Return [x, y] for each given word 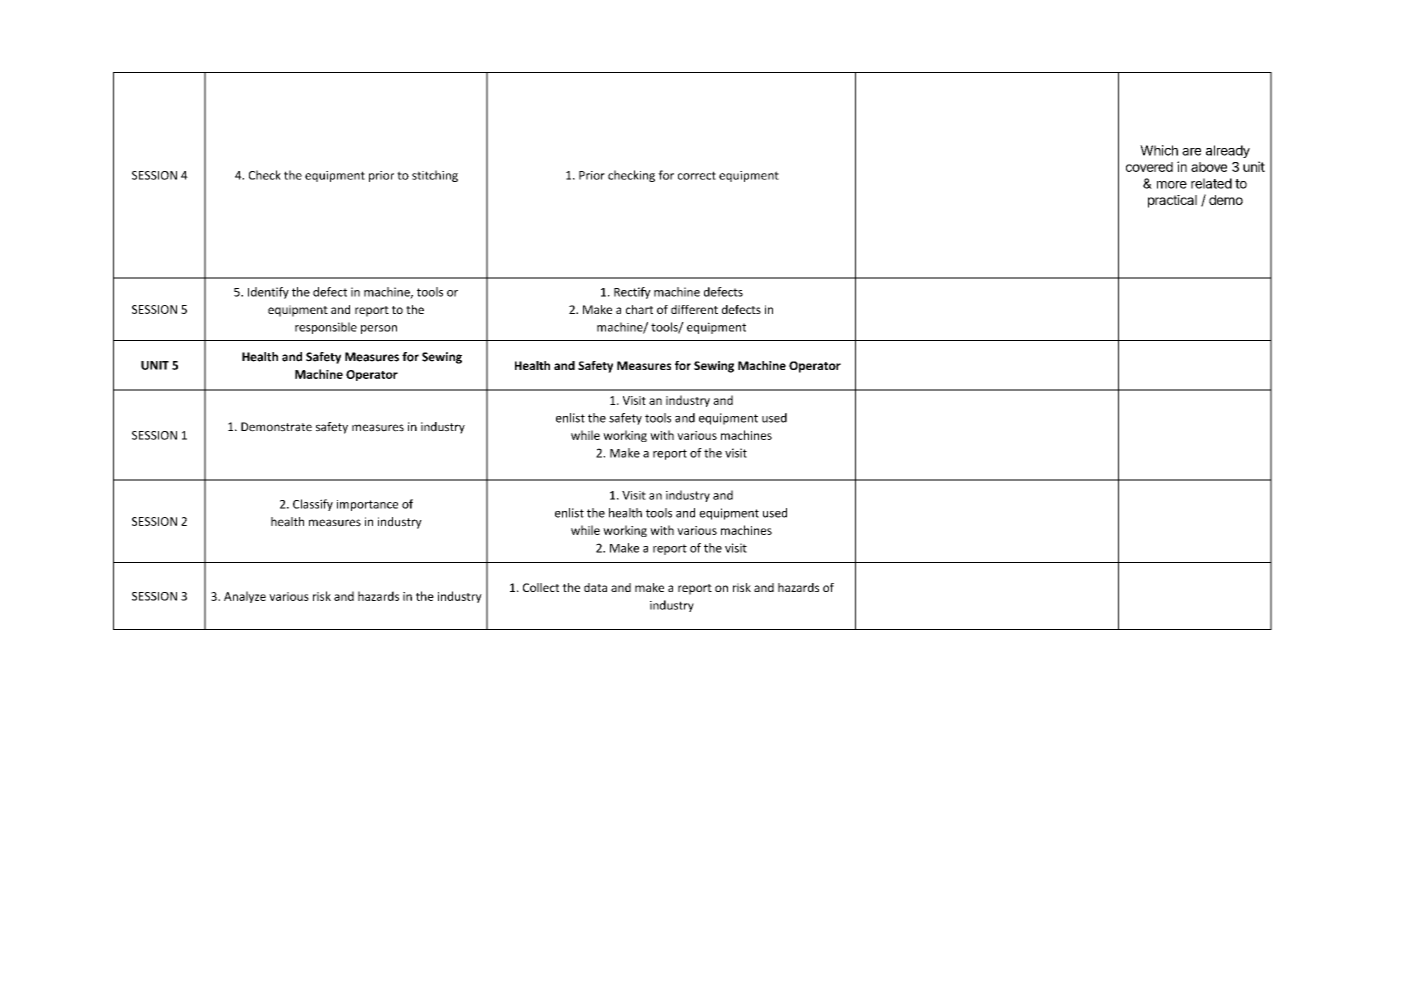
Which [1159, 150]
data [595, 587]
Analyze [245, 597]
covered [1149, 167]
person [379, 329]
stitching [435, 176]
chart [639, 309]
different [694, 309]
